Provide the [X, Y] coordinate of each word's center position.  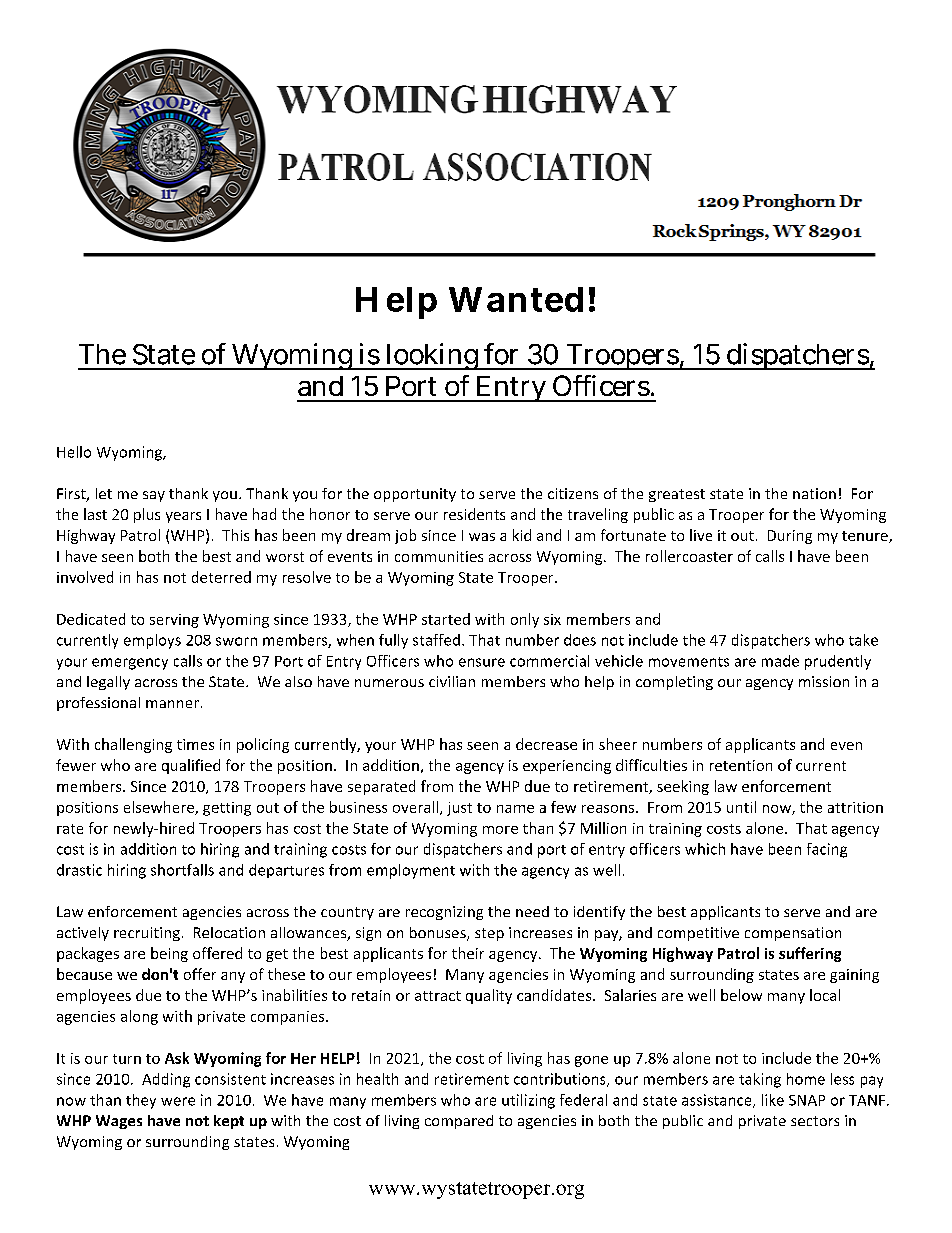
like [773, 1100]
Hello [74, 452]
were [178, 1101]
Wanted [516, 299]
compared [459, 1122]
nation [814, 493]
